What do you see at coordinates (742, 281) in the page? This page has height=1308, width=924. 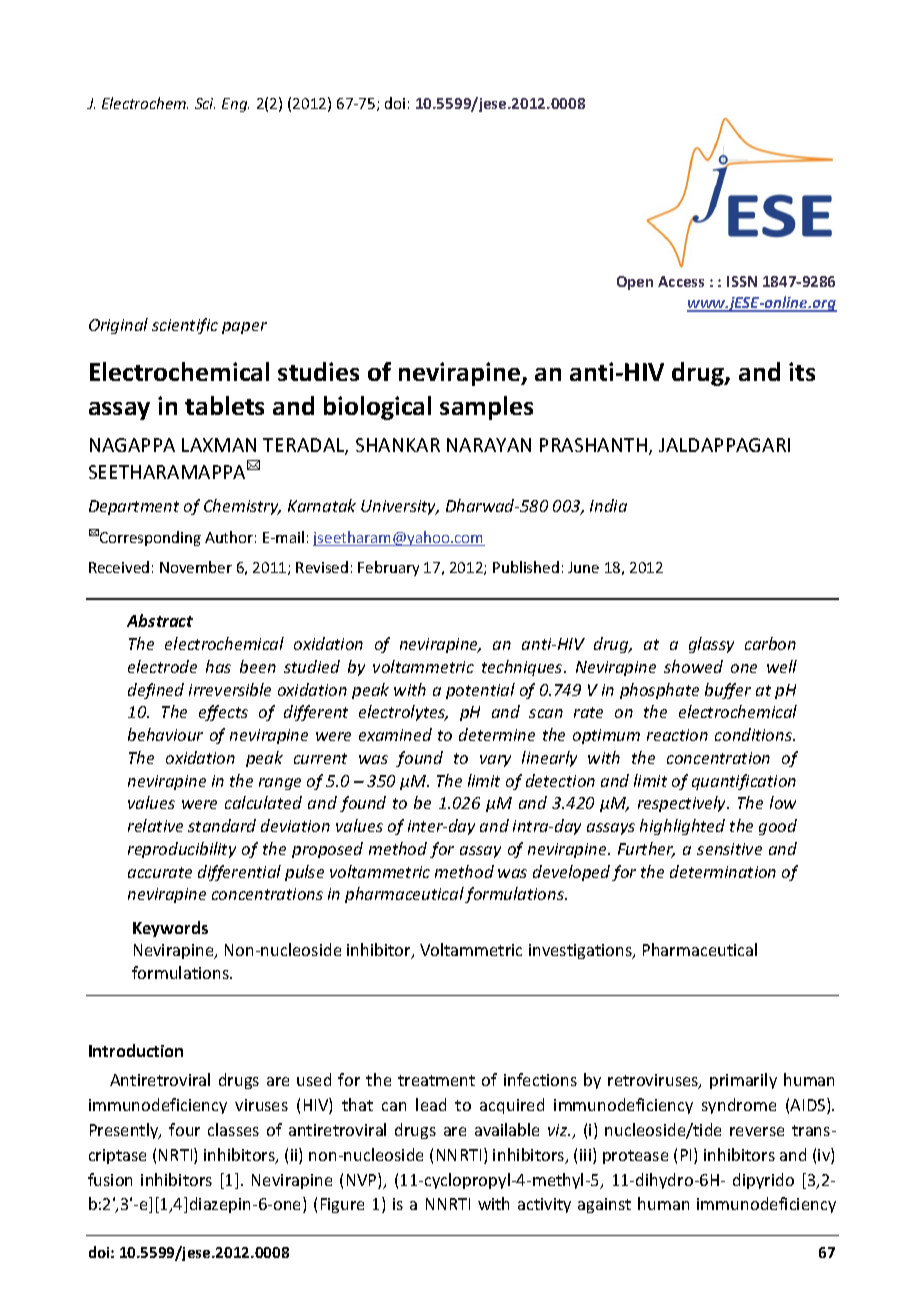 I see `ISSN` at bounding box center [742, 281].
